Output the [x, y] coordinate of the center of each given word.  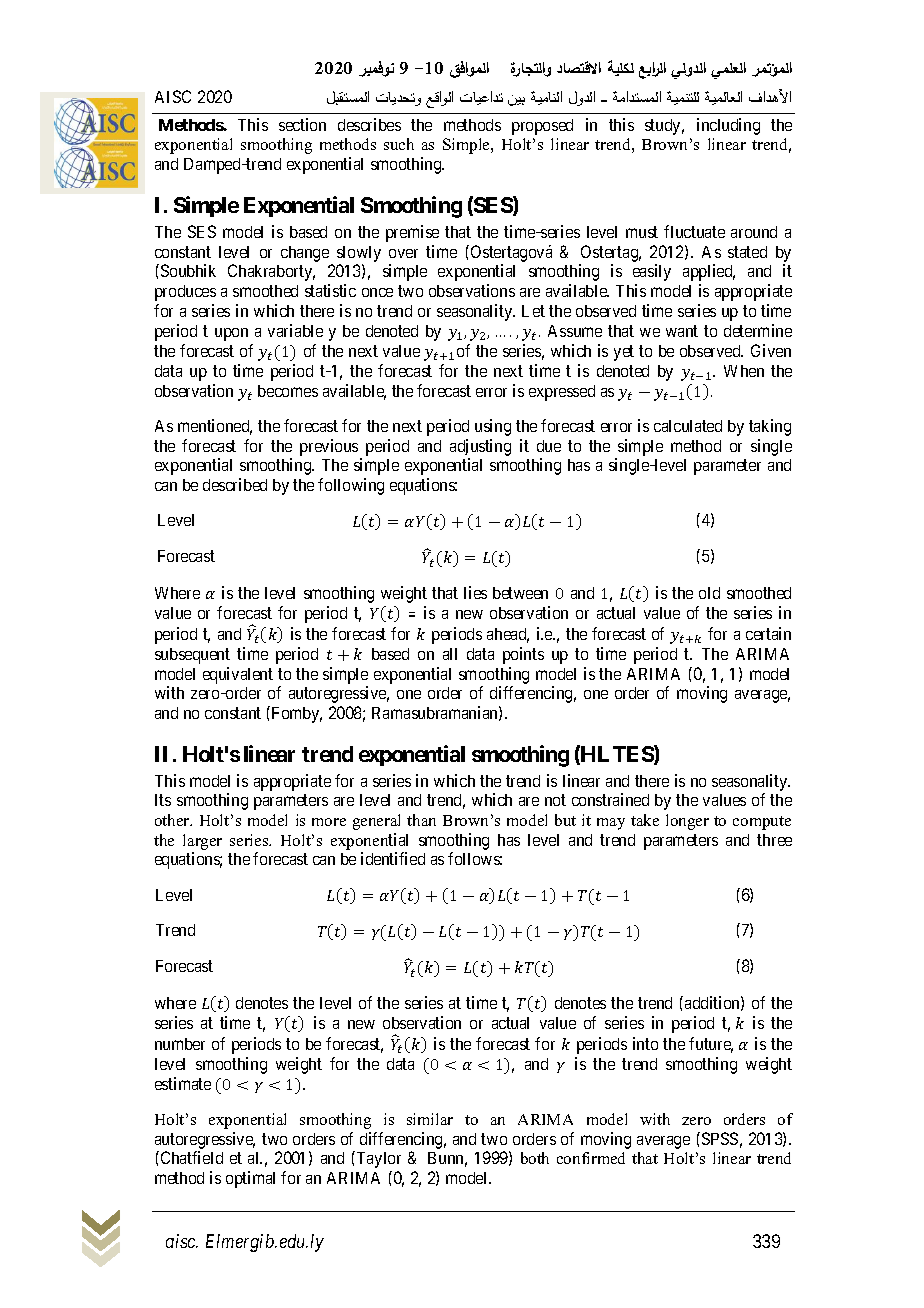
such [399, 144]
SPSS [718, 1138]
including [728, 126]
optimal [250, 1179]
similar [430, 1119]
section [302, 124]
